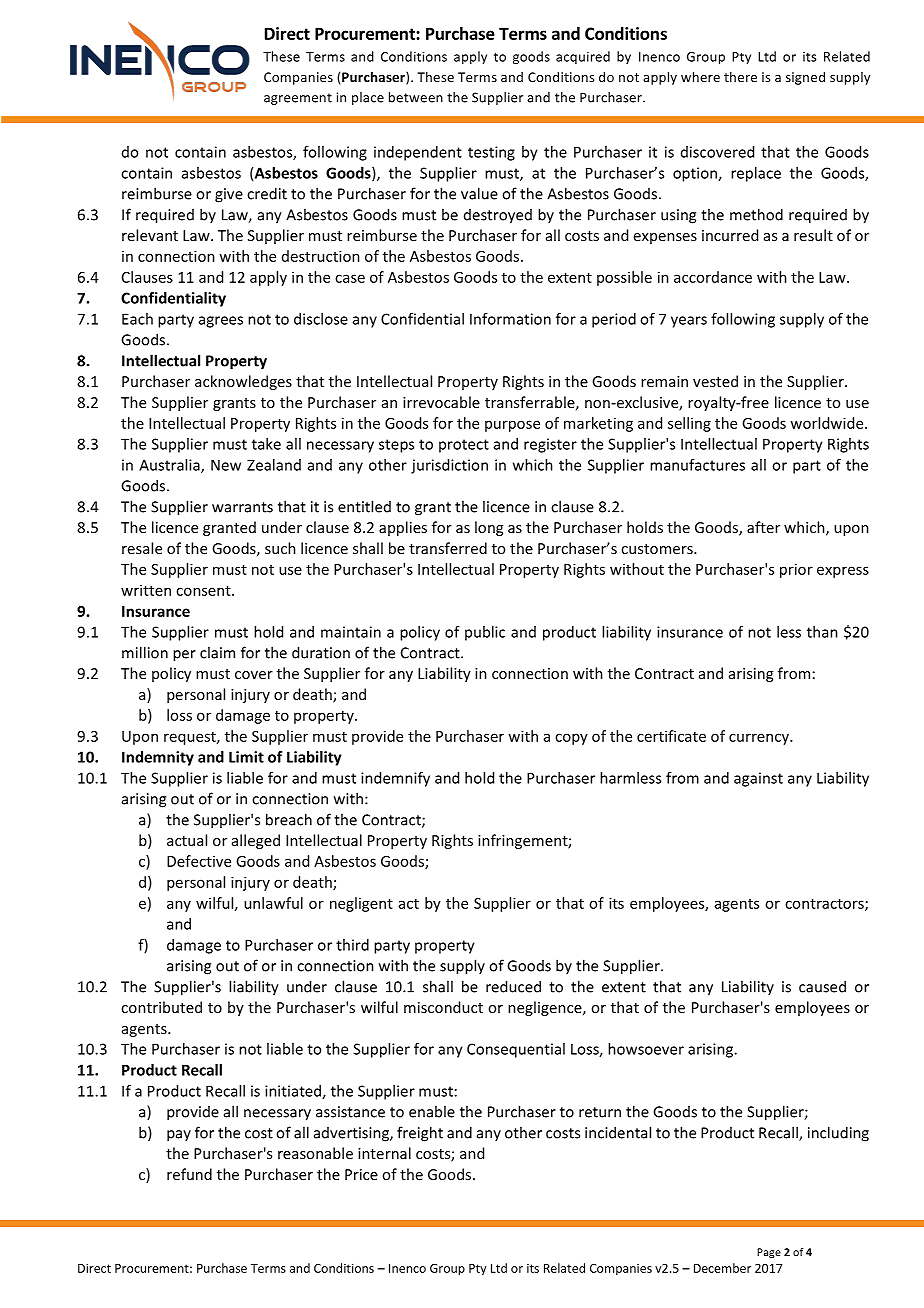  Describe the element at coordinates (740, 77) in the screenshot. I see `there` at that location.
